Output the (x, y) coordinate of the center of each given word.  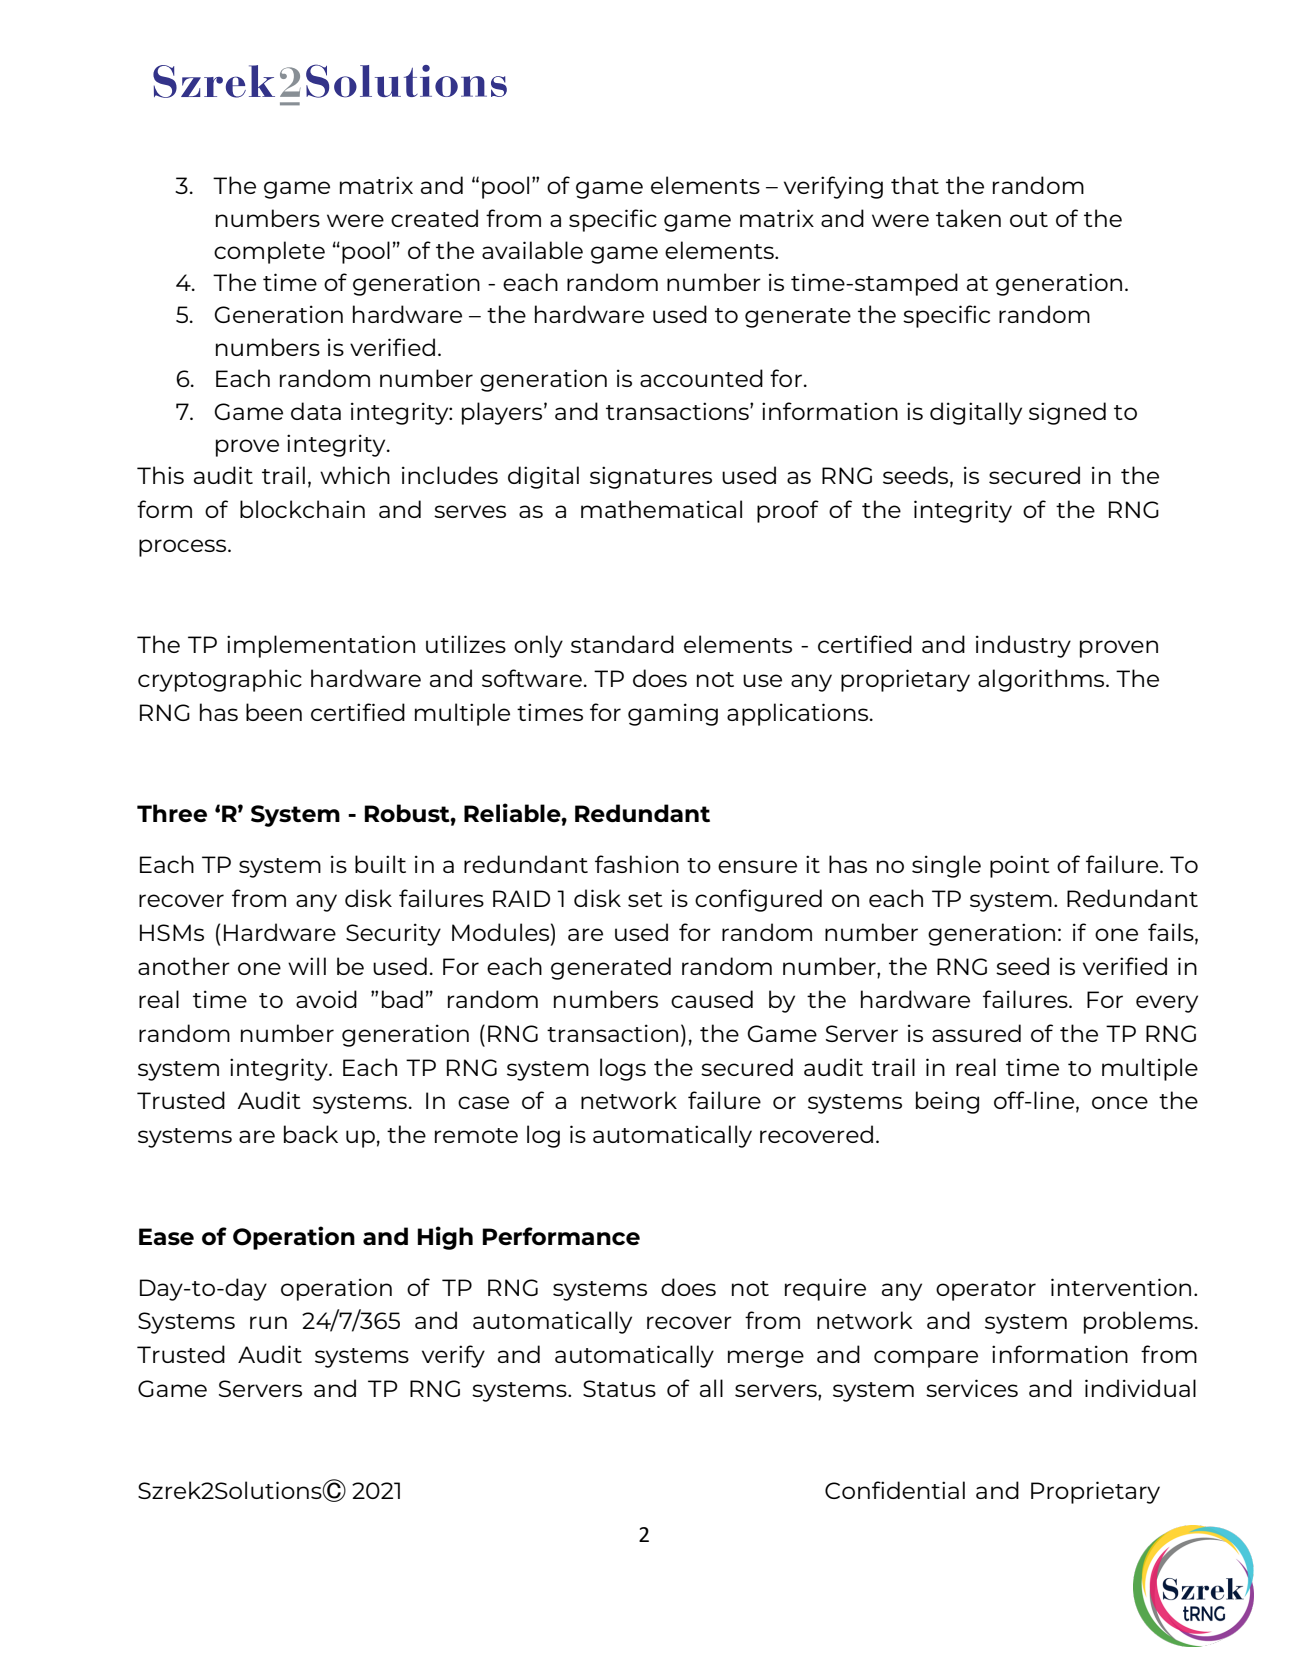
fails (1172, 933)
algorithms (1042, 680)
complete (269, 252)
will (307, 966)
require (825, 1289)
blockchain (302, 509)
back (311, 1134)
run (268, 1322)
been (274, 712)
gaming (673, 714)
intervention (1121, 1287)
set (645, 899)
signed (1067, 413)
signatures (651, 477)
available (532, 250)
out (1029, 219)
